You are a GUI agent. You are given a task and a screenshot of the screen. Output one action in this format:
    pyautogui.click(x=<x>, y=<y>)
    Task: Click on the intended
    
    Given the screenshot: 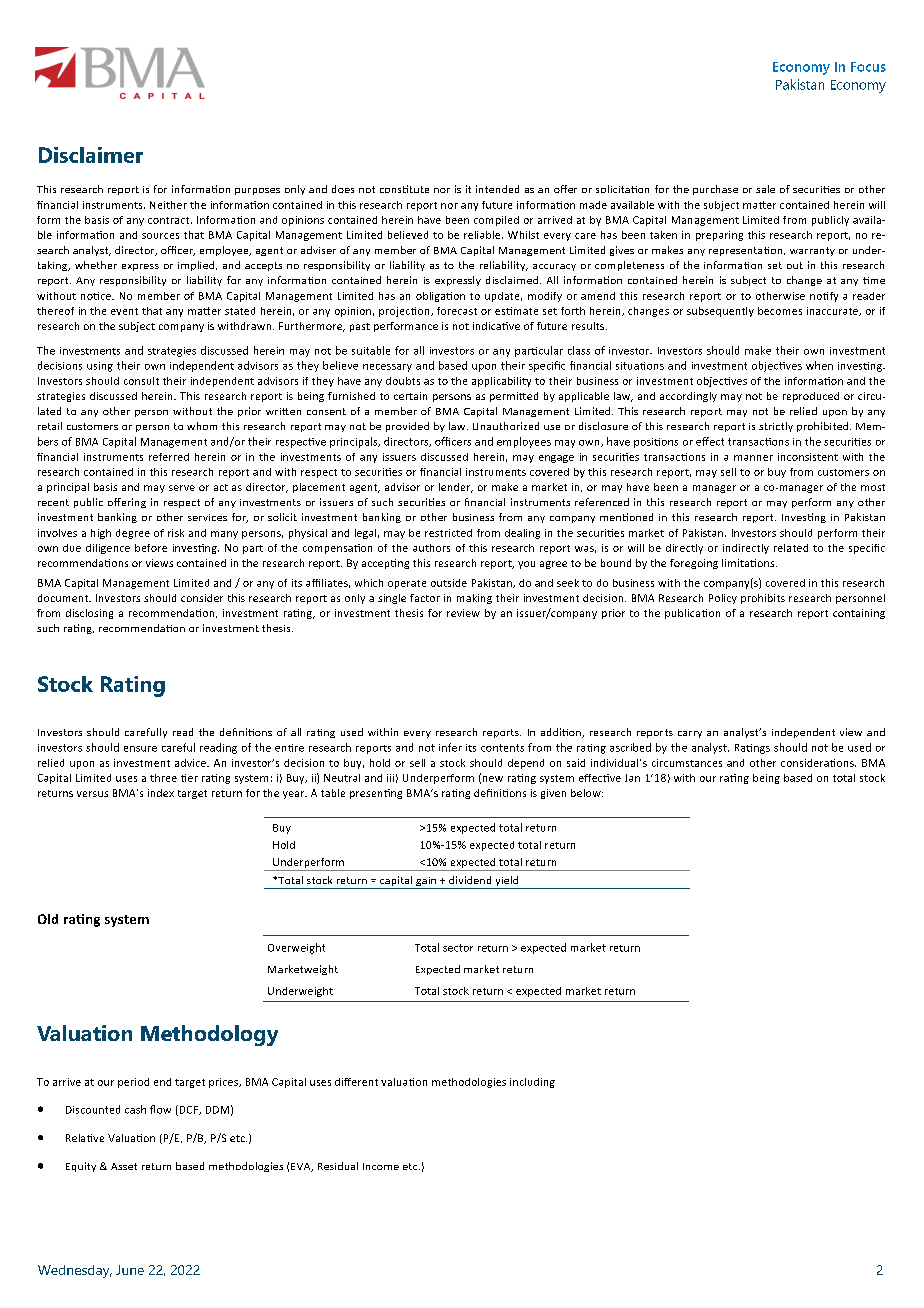 What is the action you would take?
    pyautogui.click(x=497, y=189)
